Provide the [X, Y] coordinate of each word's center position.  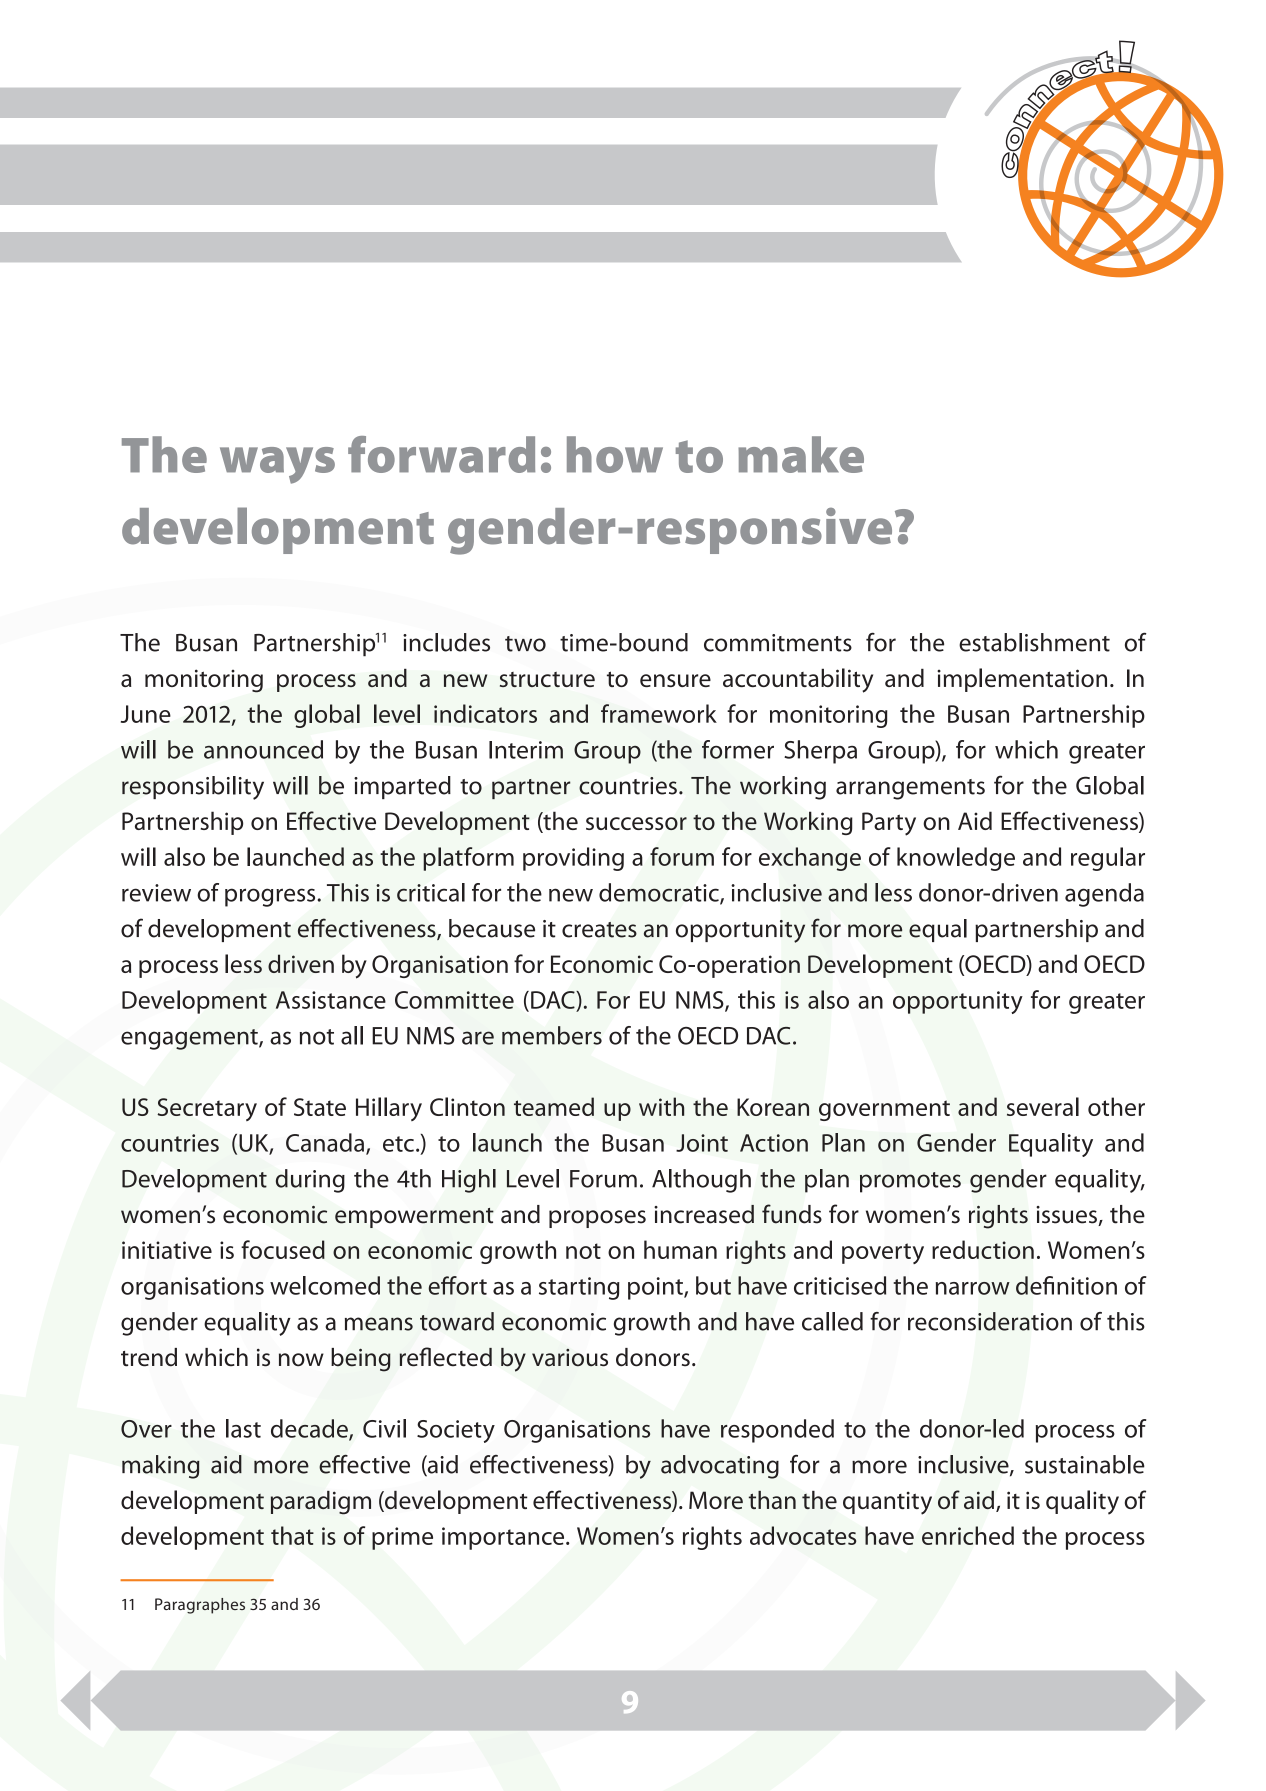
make [801, 454]
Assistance [331, 1000]
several [1043, 1106]
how [615, 454]
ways [277, 465]
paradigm [321, 1503]
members [552, 1035]
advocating [720, 1467]
